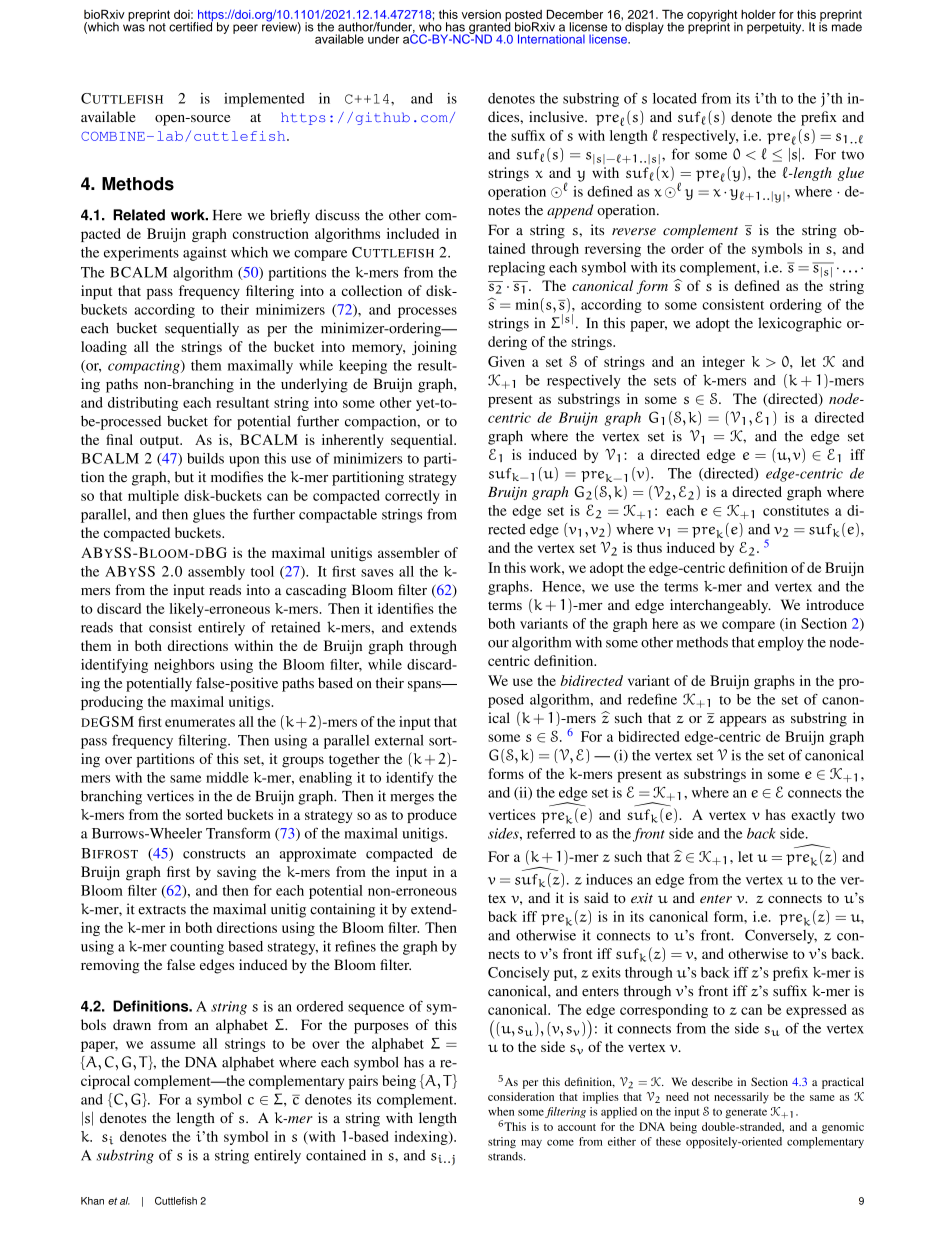 Image resolution: width=952 pixels, height=1233 pixels. What do you see at coordinates (406, 608) in the page?
I see `identifies` at bounding box center [406, 608].
